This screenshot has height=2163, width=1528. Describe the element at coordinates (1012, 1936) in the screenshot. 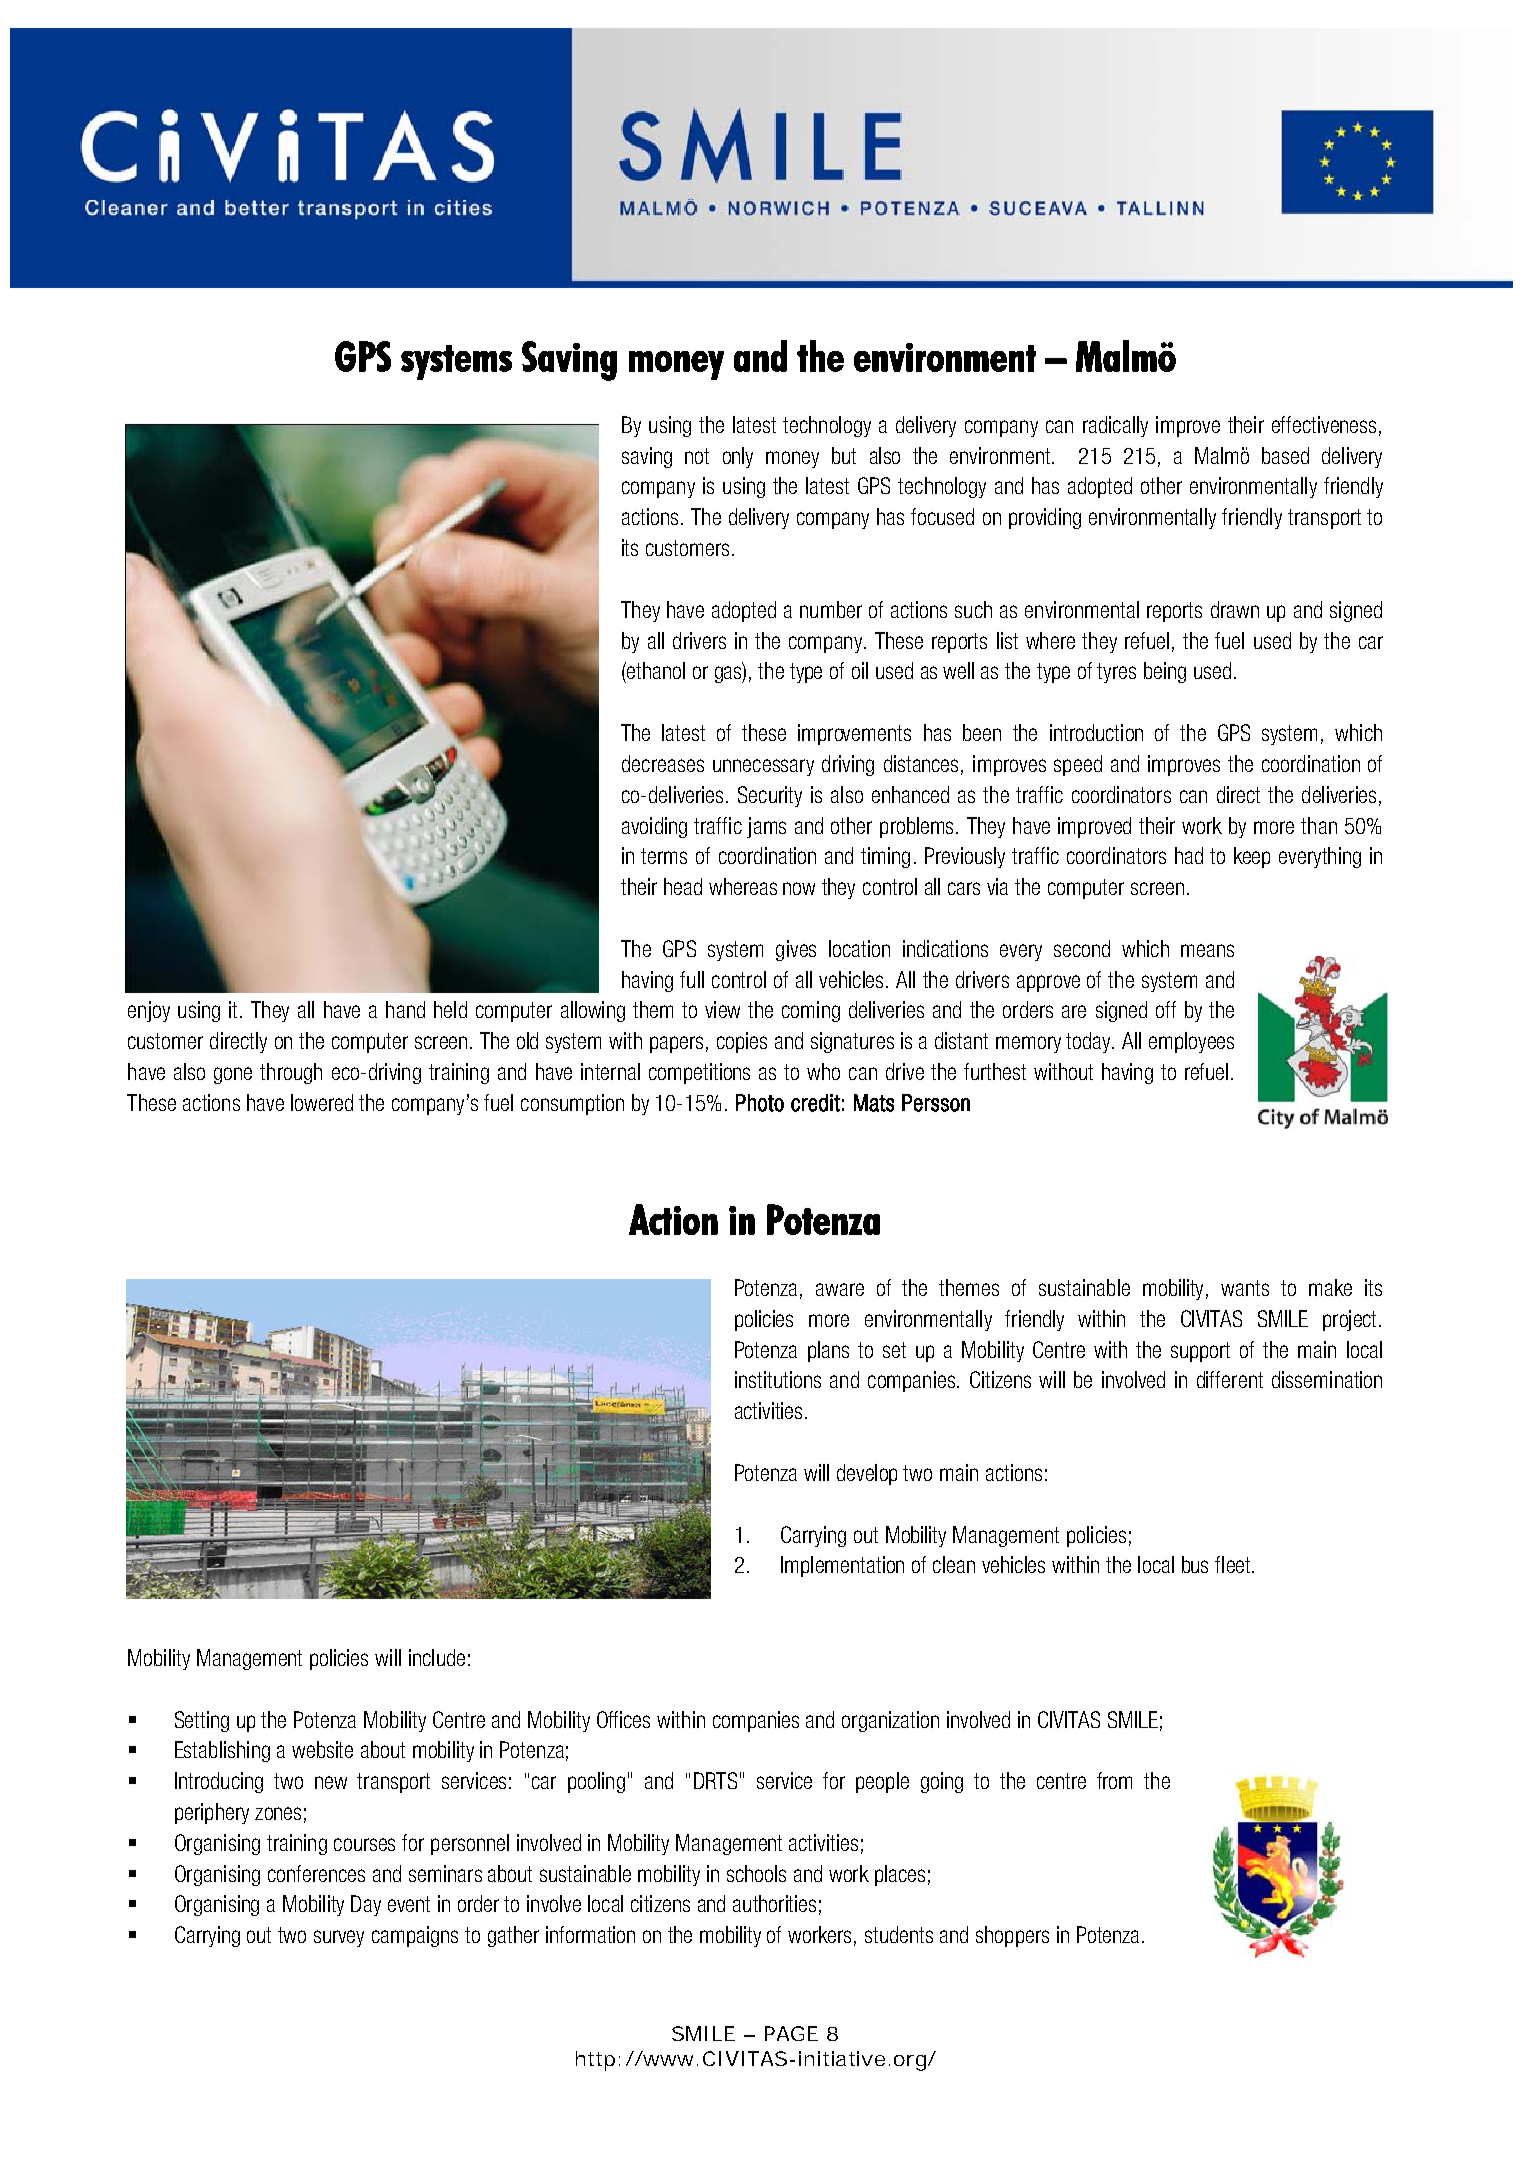

I see `shoppers` at that location.
